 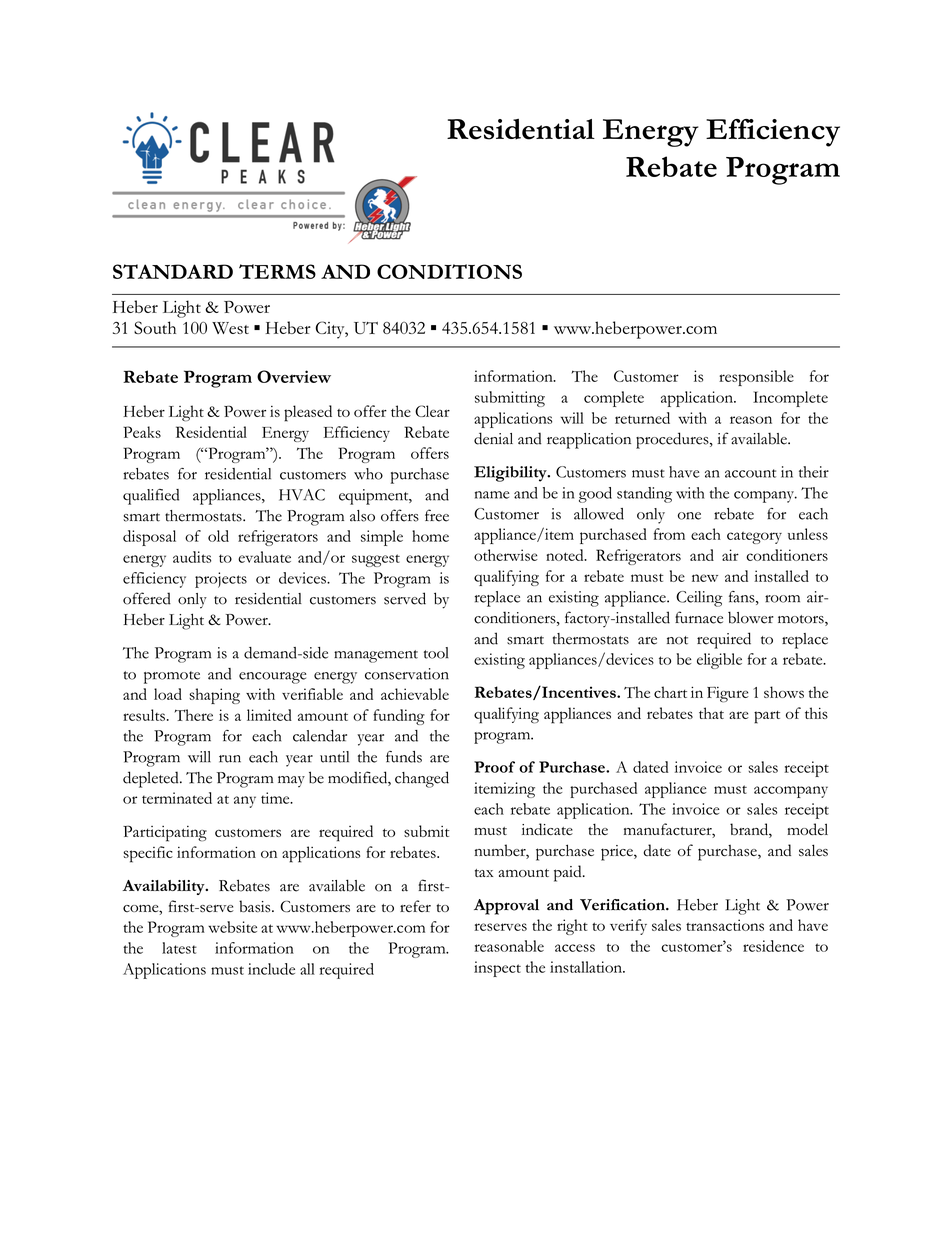 I want to click on name, so click(x=492, y=495).
